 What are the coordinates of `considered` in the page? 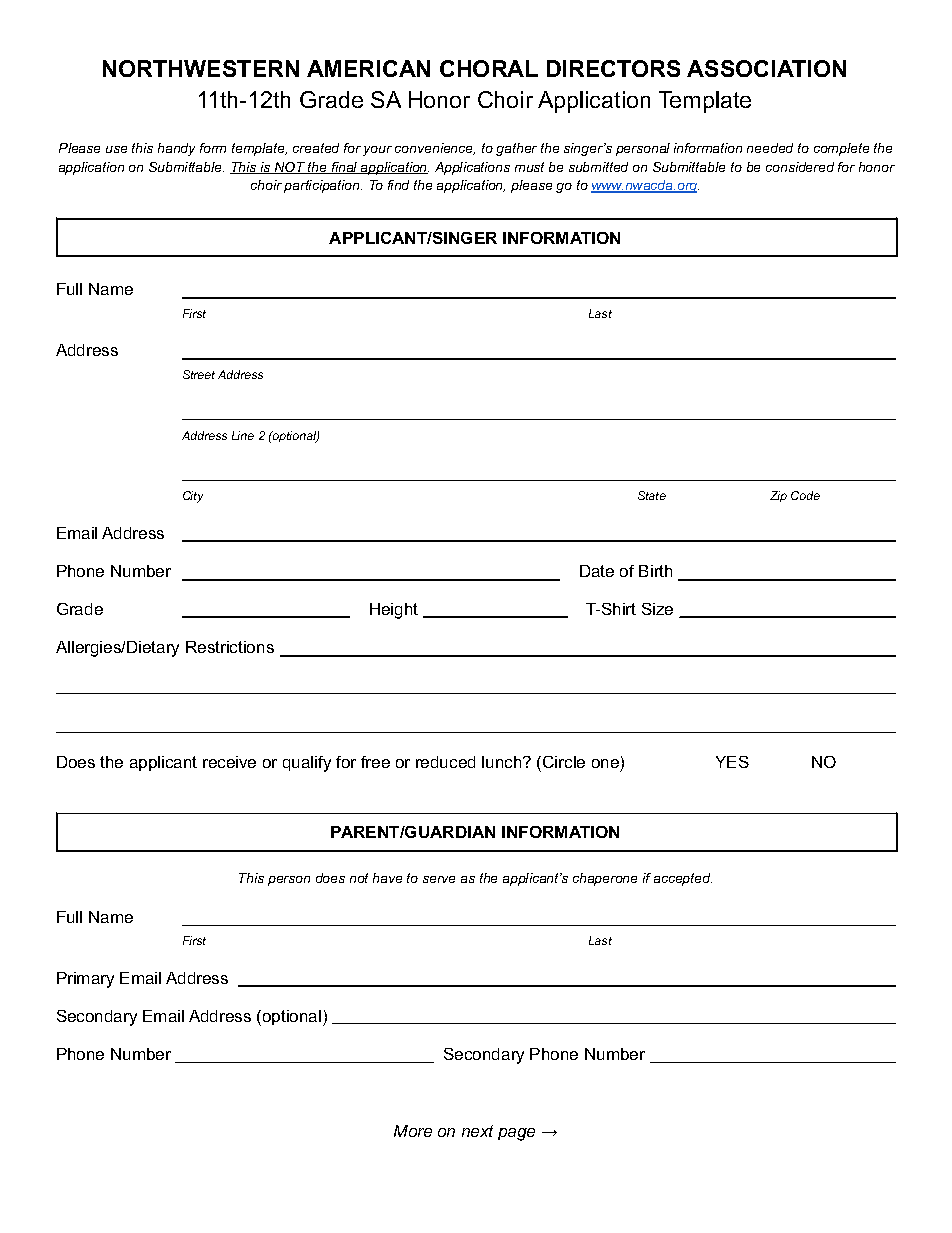 It's located at (800, 167).
